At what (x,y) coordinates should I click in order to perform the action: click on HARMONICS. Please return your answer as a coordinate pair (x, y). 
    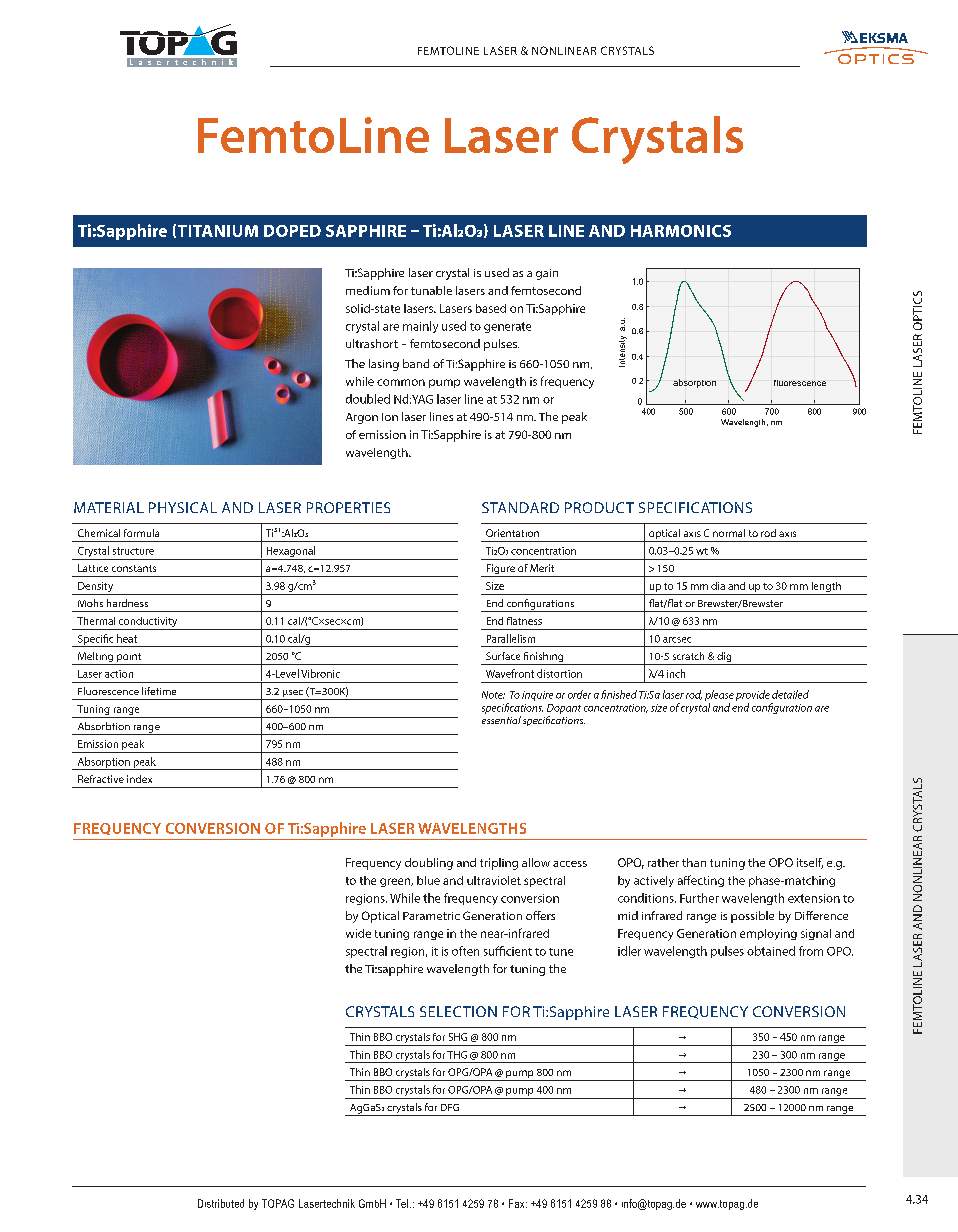
    Looking at the image, I should click on (681, 231).
